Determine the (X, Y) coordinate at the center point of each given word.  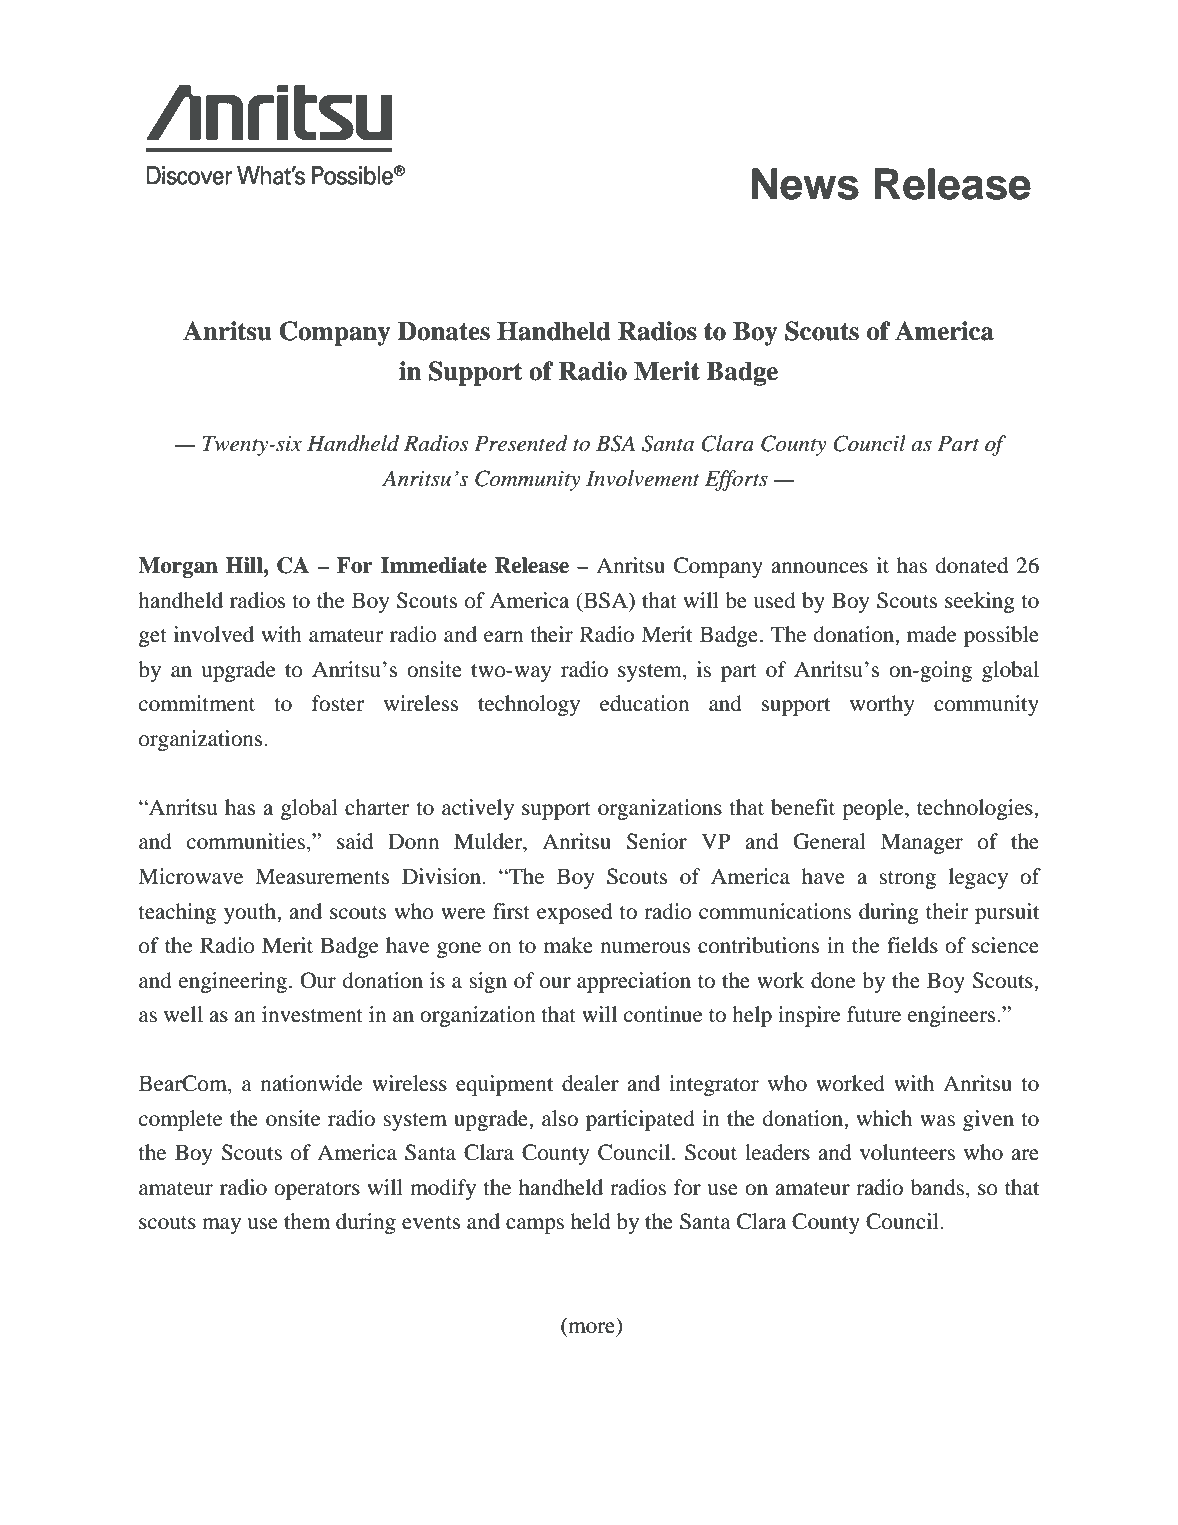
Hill (245, 565)
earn (503, 637)
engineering (233, 982)
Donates (444, 331)
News (805, 184)
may (221, 1226)
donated (972, 565)
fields (912, 945)
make (568, 945)
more (592, 1329)
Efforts (736, 480)
